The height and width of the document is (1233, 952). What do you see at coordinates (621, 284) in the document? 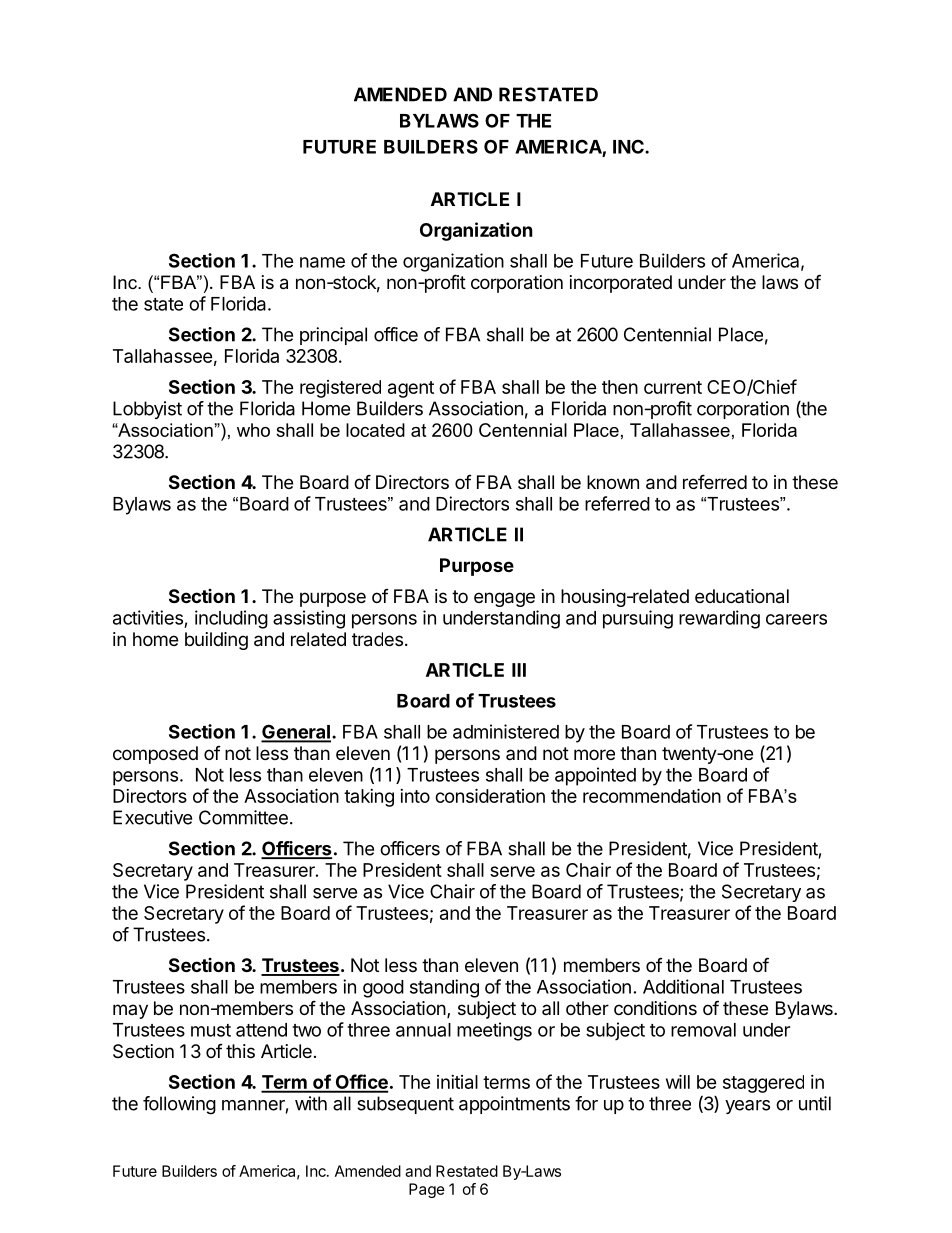
I see `incorporated` at bounding box center [621, 284].
